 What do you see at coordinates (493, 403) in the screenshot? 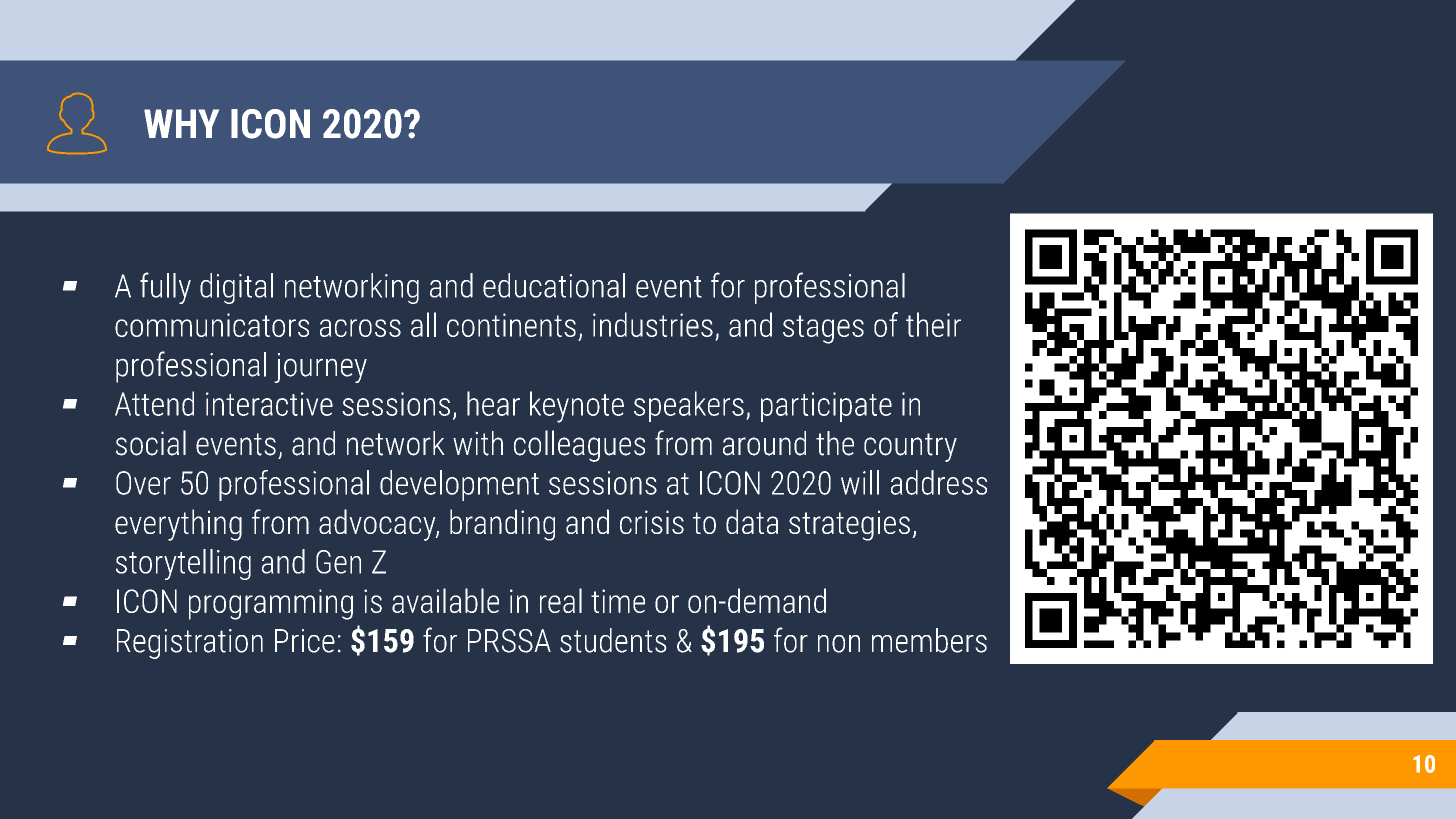
I see `hear` at bounding box center [493, 403].
